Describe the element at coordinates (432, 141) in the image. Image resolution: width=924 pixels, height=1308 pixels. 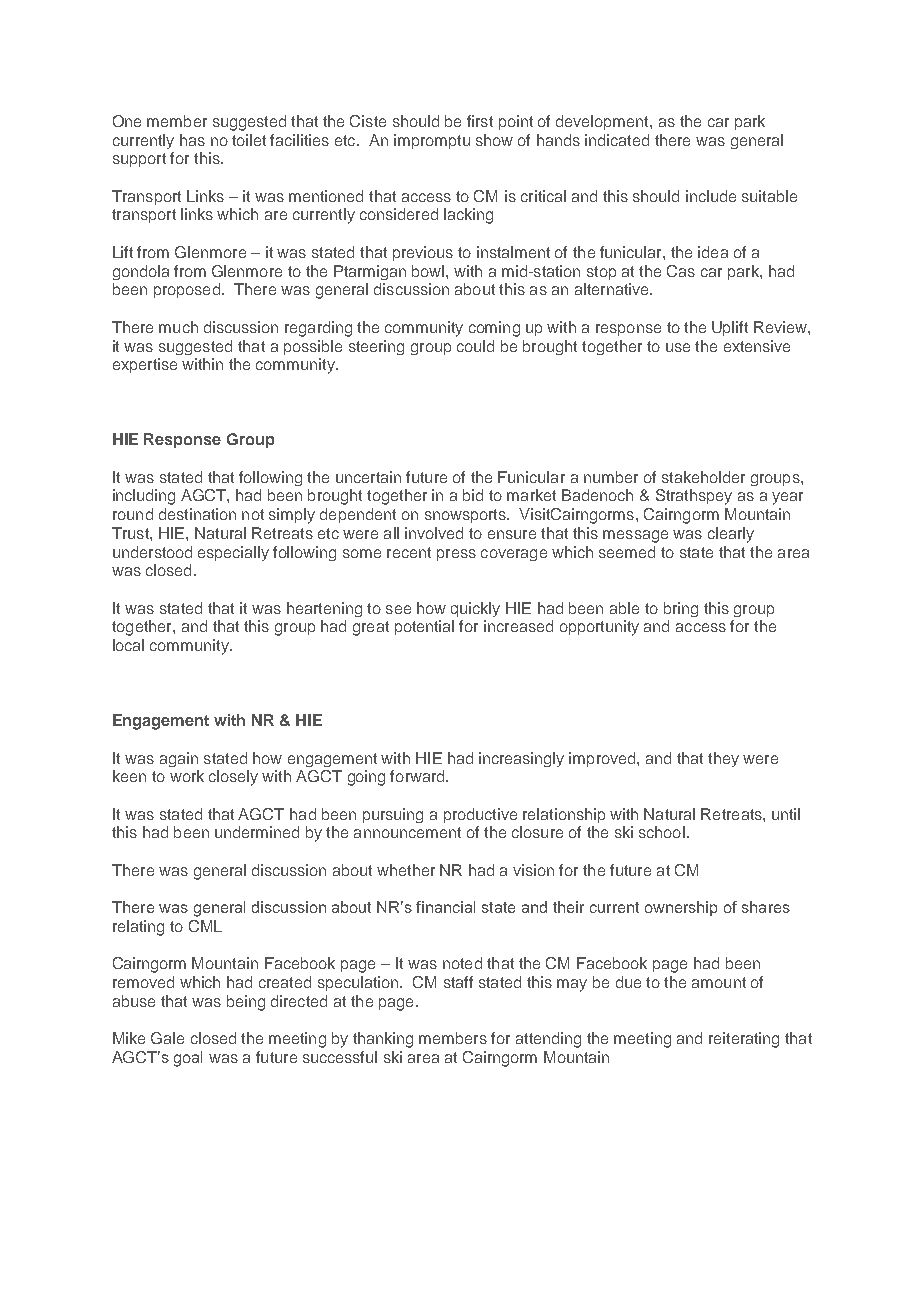
I see `impromptu` at that location.
